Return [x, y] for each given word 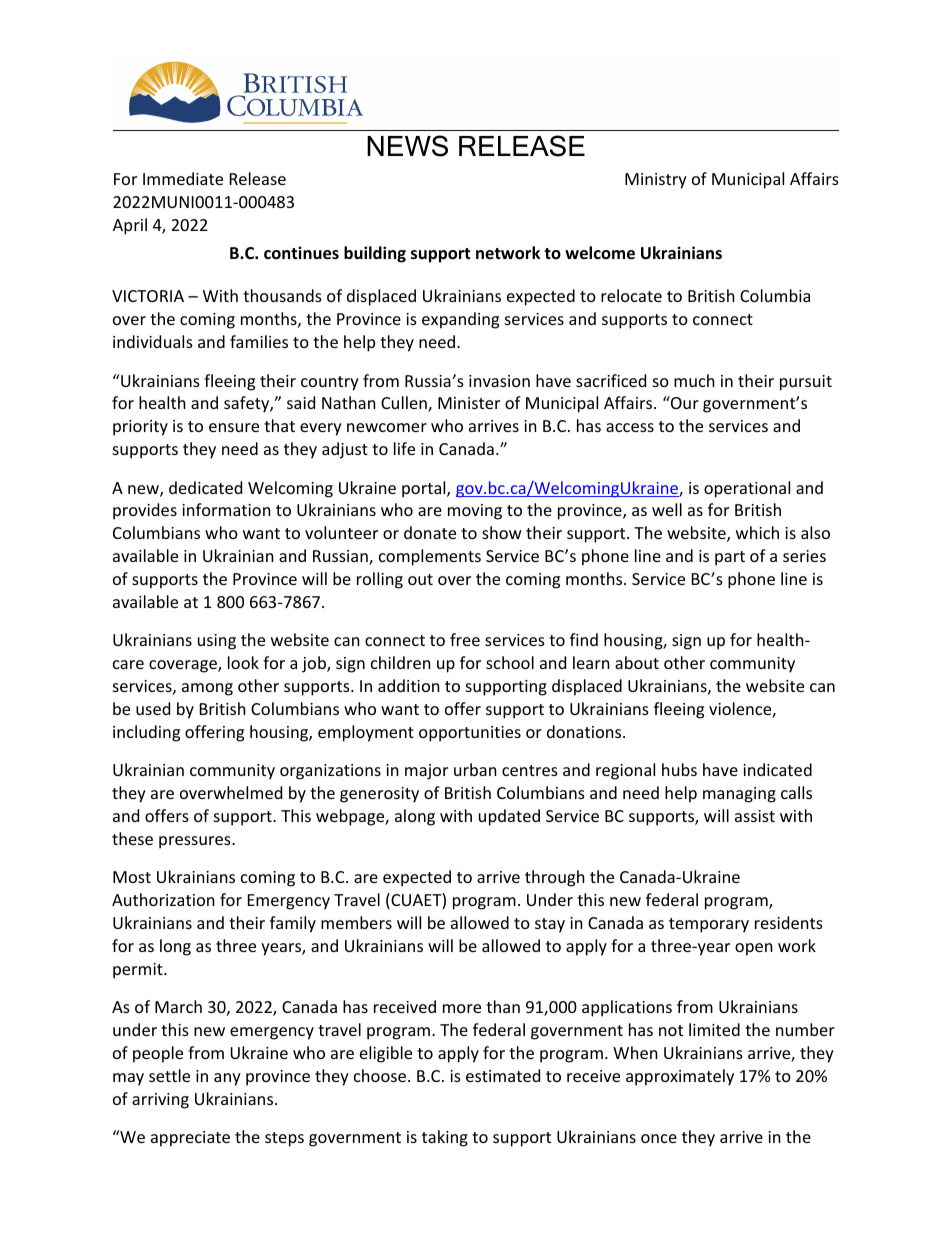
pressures [196, 842]
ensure [234, 427]
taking [445, 1138]
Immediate [183, 178]
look [243, 662]
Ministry [656, 181]
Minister [469, 403]
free [465, 639]
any [227, 1079]
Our [684, 402]
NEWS [407, 146]
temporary [709, 925]
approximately [680, 1077]
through [555, 878]
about [637, 662]
